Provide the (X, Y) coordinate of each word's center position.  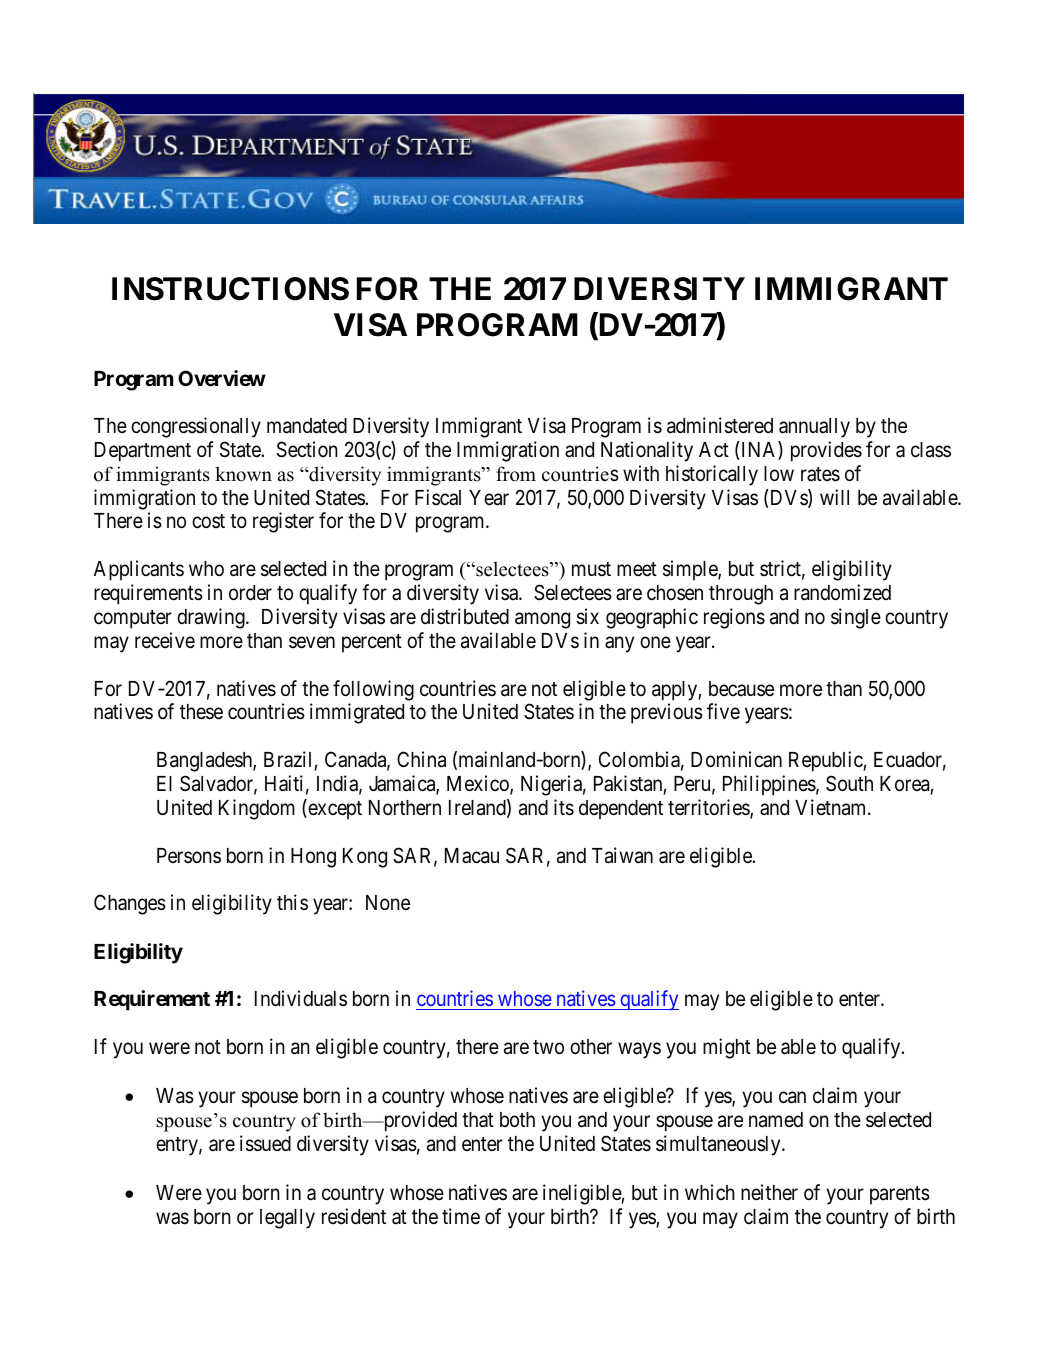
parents (900, 1195)
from (516, 474)
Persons (189, 855)
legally (287, 1219)
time (461, 1216)
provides (826, 451)
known (243, 474)
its (564, 807)
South (849, 783)
